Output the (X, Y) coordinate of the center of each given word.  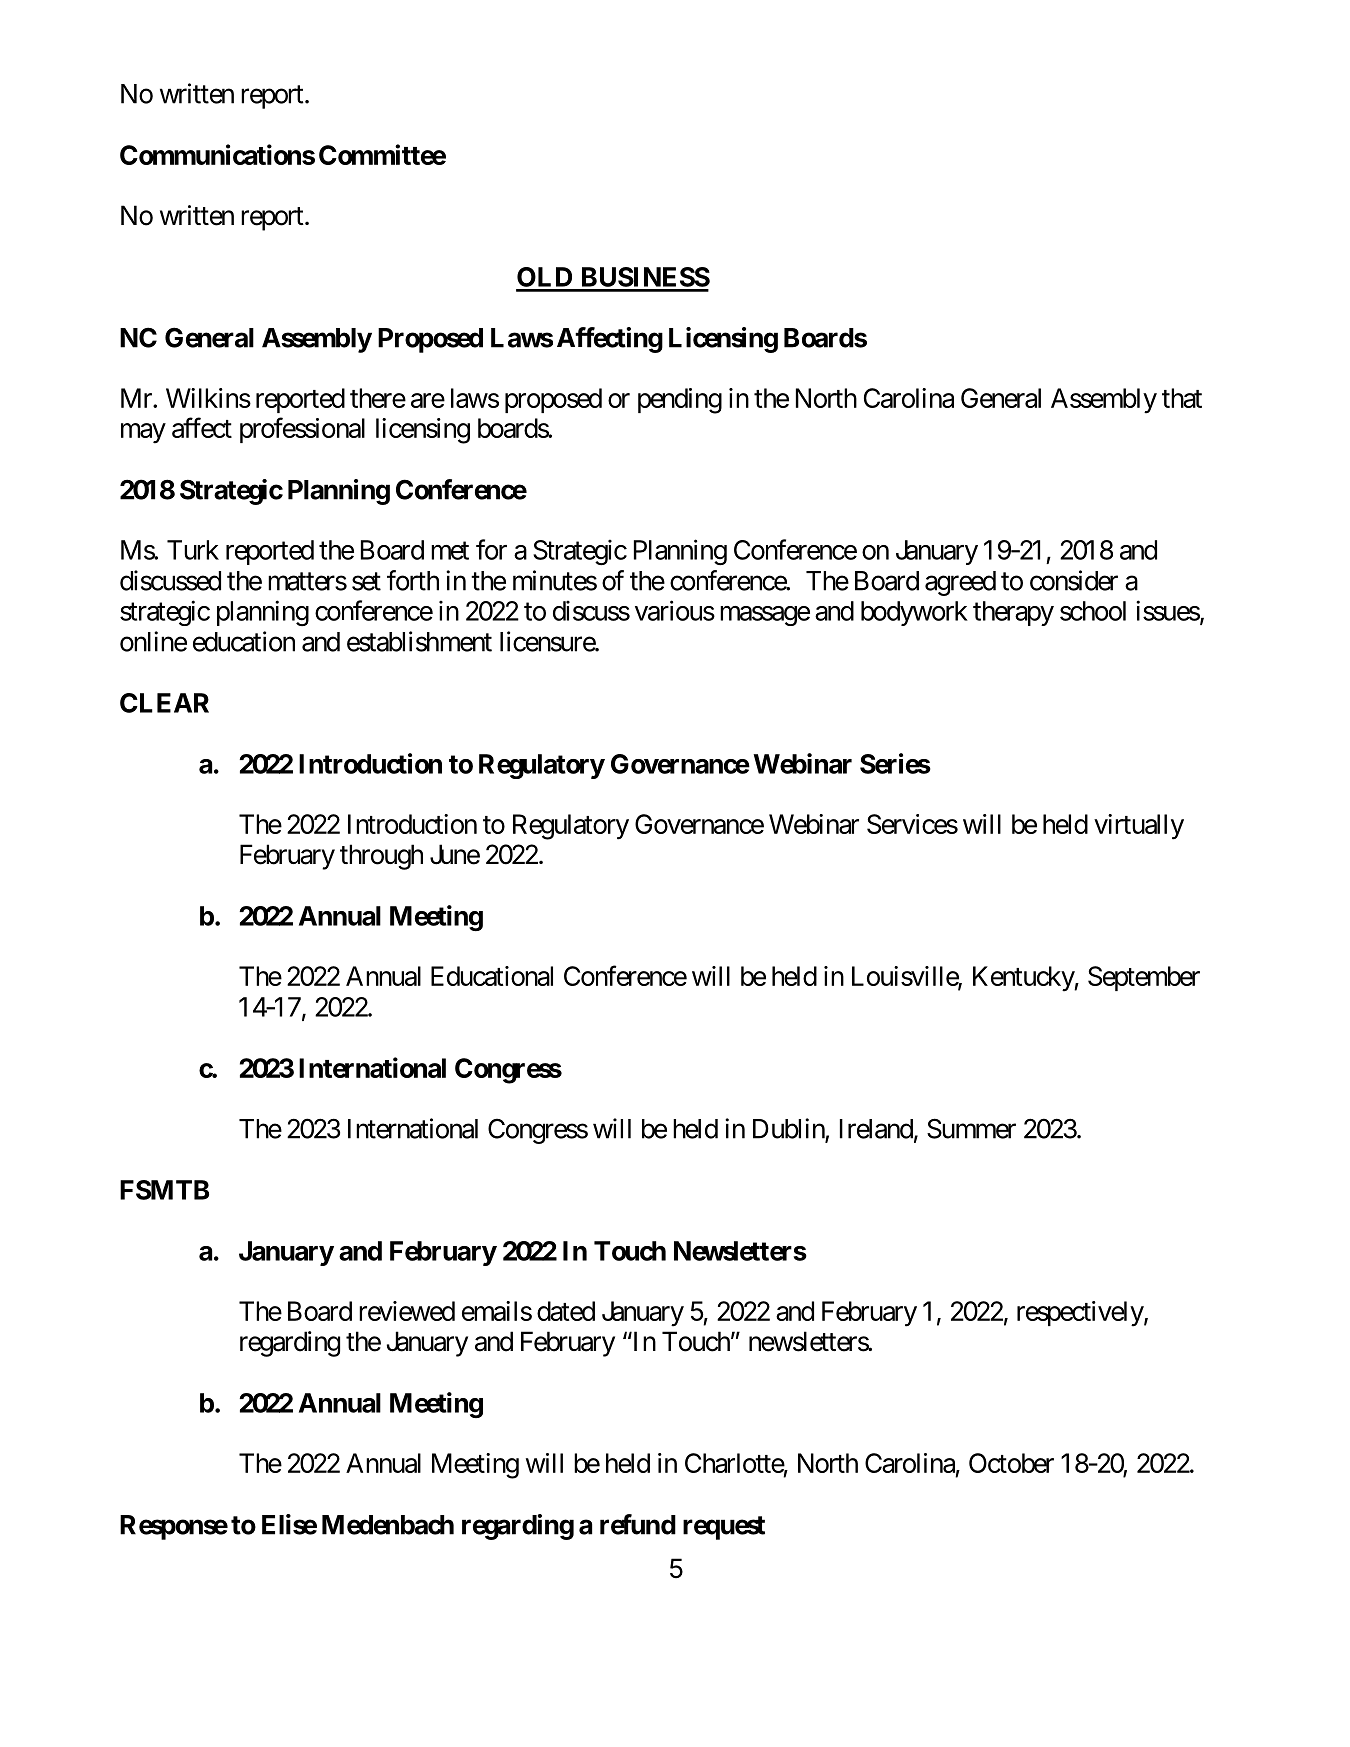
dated (566, 1311)
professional (302, 430)
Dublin (789, 1129)
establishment (419, 641)
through (381, 857)
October (1011, 1463)
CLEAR (164, 703)
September (1144, 978)
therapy (1013, 613)
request (724, 1528)
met (450, 551)
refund (638, 1524)
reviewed (407, 1311)
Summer (971, 1128)
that (1182, 398)
